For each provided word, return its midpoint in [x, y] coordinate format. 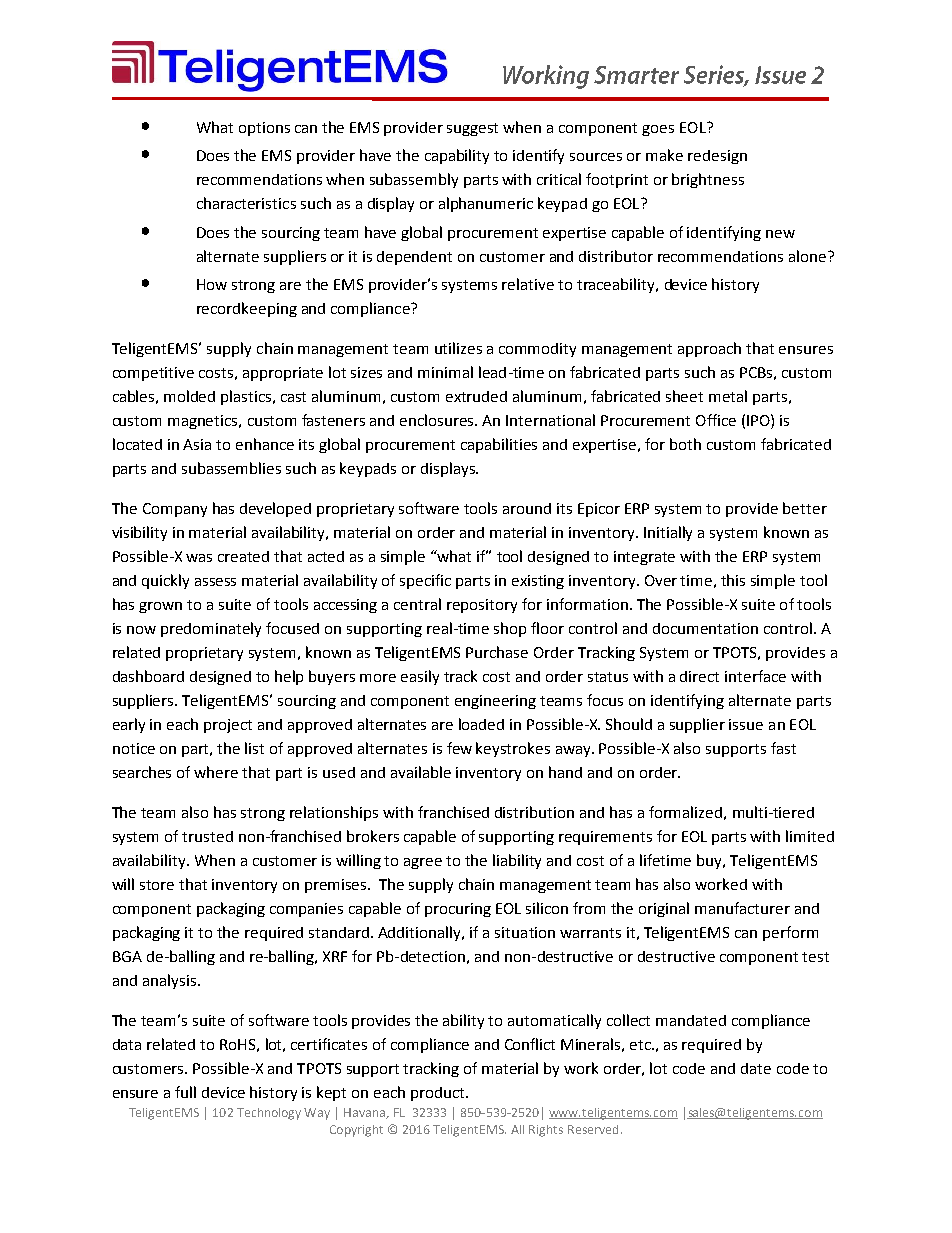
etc [641, 1045]
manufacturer [742, 908]
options [264, 129]
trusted [207, 836]
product [439, 1094]
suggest [472, 129]
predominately [211, 629]
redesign [717, 157]
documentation [705, 628]
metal [728, 396]
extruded [476, 396]
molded [189, 396]
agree [423, 863]
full [185, 1092]
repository [482, 606]
